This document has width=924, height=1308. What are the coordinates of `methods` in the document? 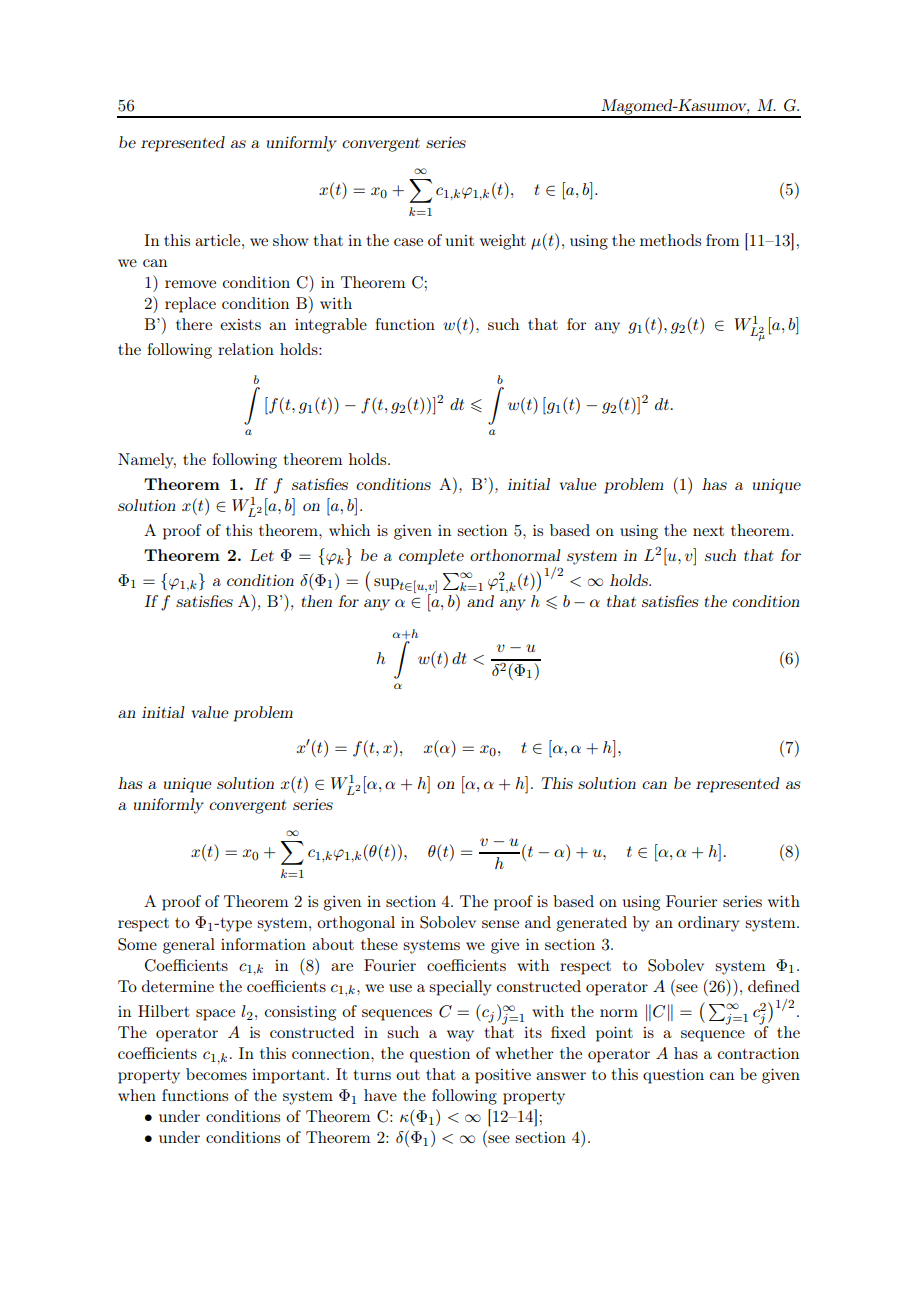 It's located at (670, 240).
